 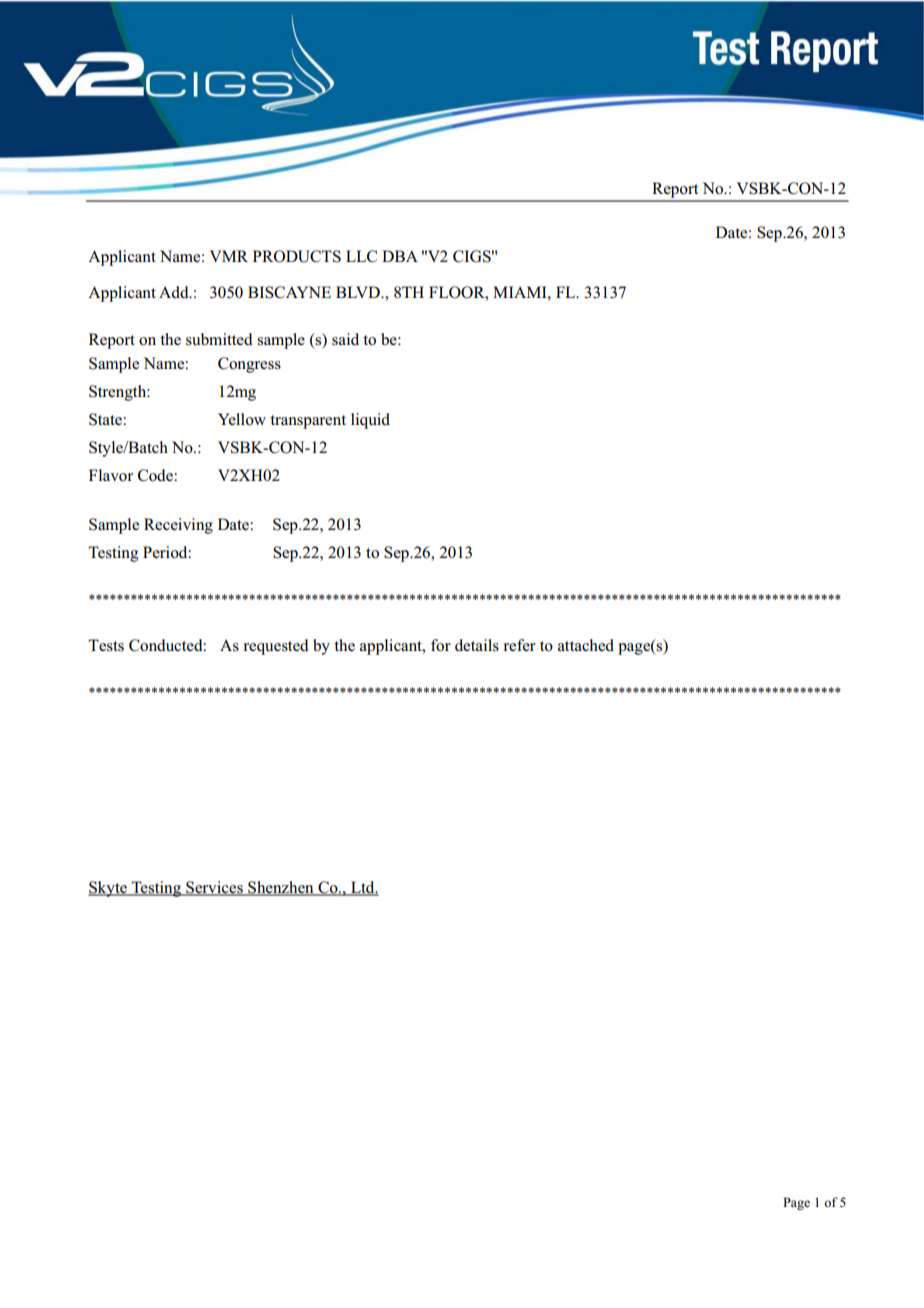 What do you see at coordinates (519, 645) in the screenshot?
I see `refer` at bounding box center [519, 645].
